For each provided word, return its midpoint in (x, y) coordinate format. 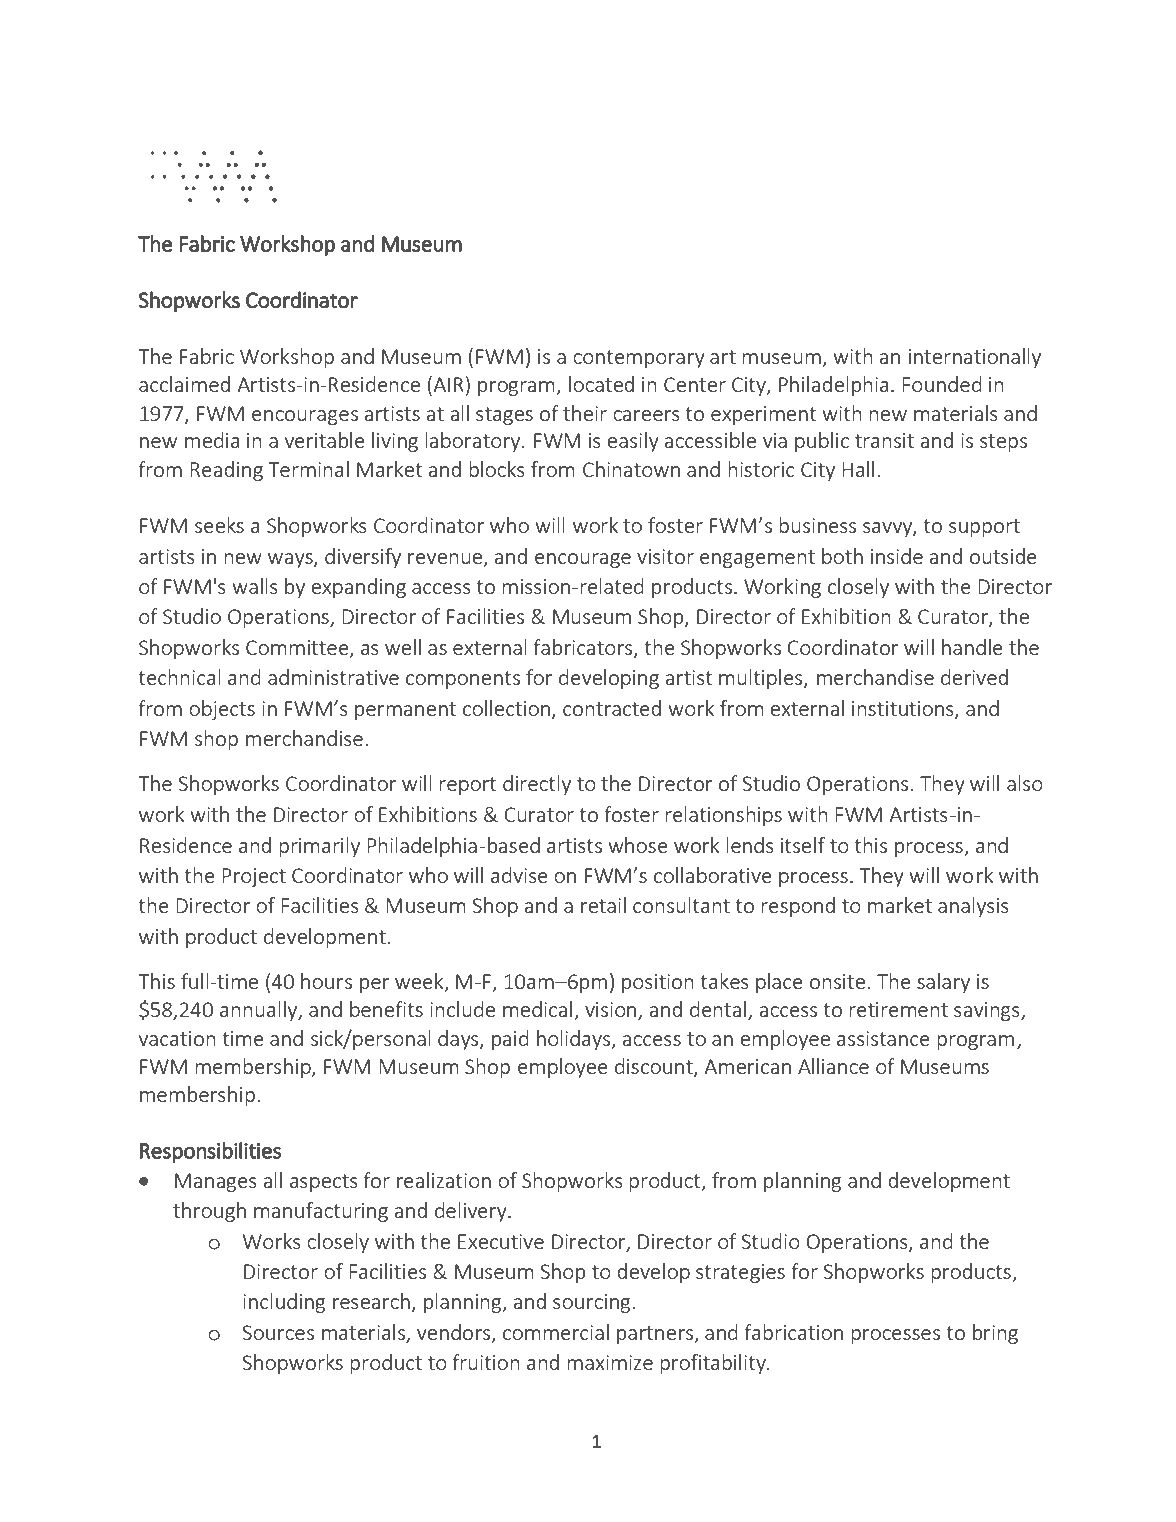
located (601, 384)
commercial (556, 1332)
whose (638, 845)
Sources (278, 1332)
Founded (942, 384)
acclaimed (184, 384)
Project (254, 877)
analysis (973, 907)
